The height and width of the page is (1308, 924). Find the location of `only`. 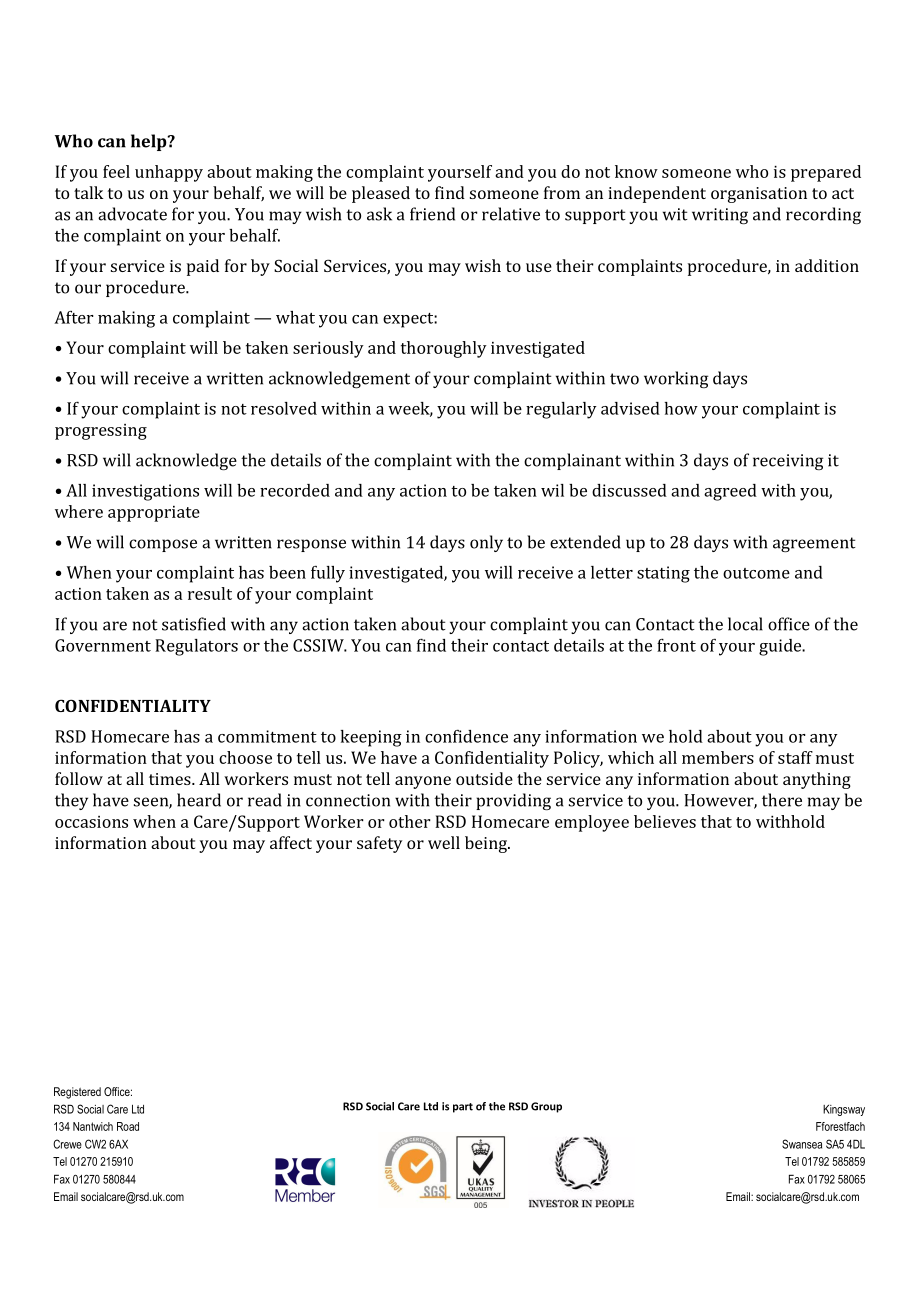

only is located at coordinates (486, 543).
